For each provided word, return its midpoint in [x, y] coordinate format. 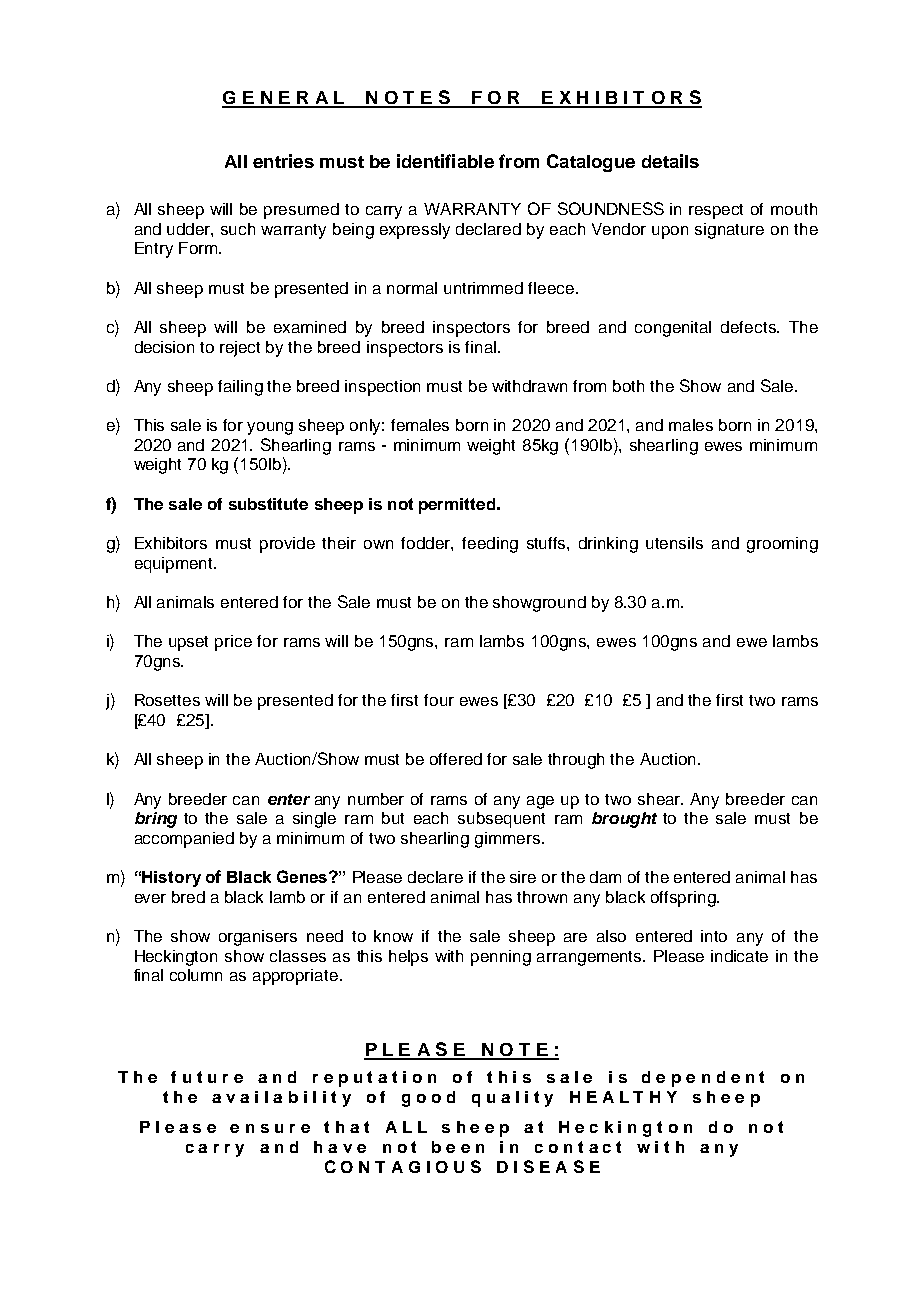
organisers [258, 938]
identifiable [445, 161]
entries [283, 161]
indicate [739, 956]
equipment [175, 565]
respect [716, 211]
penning [501, 958]
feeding [490, 545]
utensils [674, 543]
